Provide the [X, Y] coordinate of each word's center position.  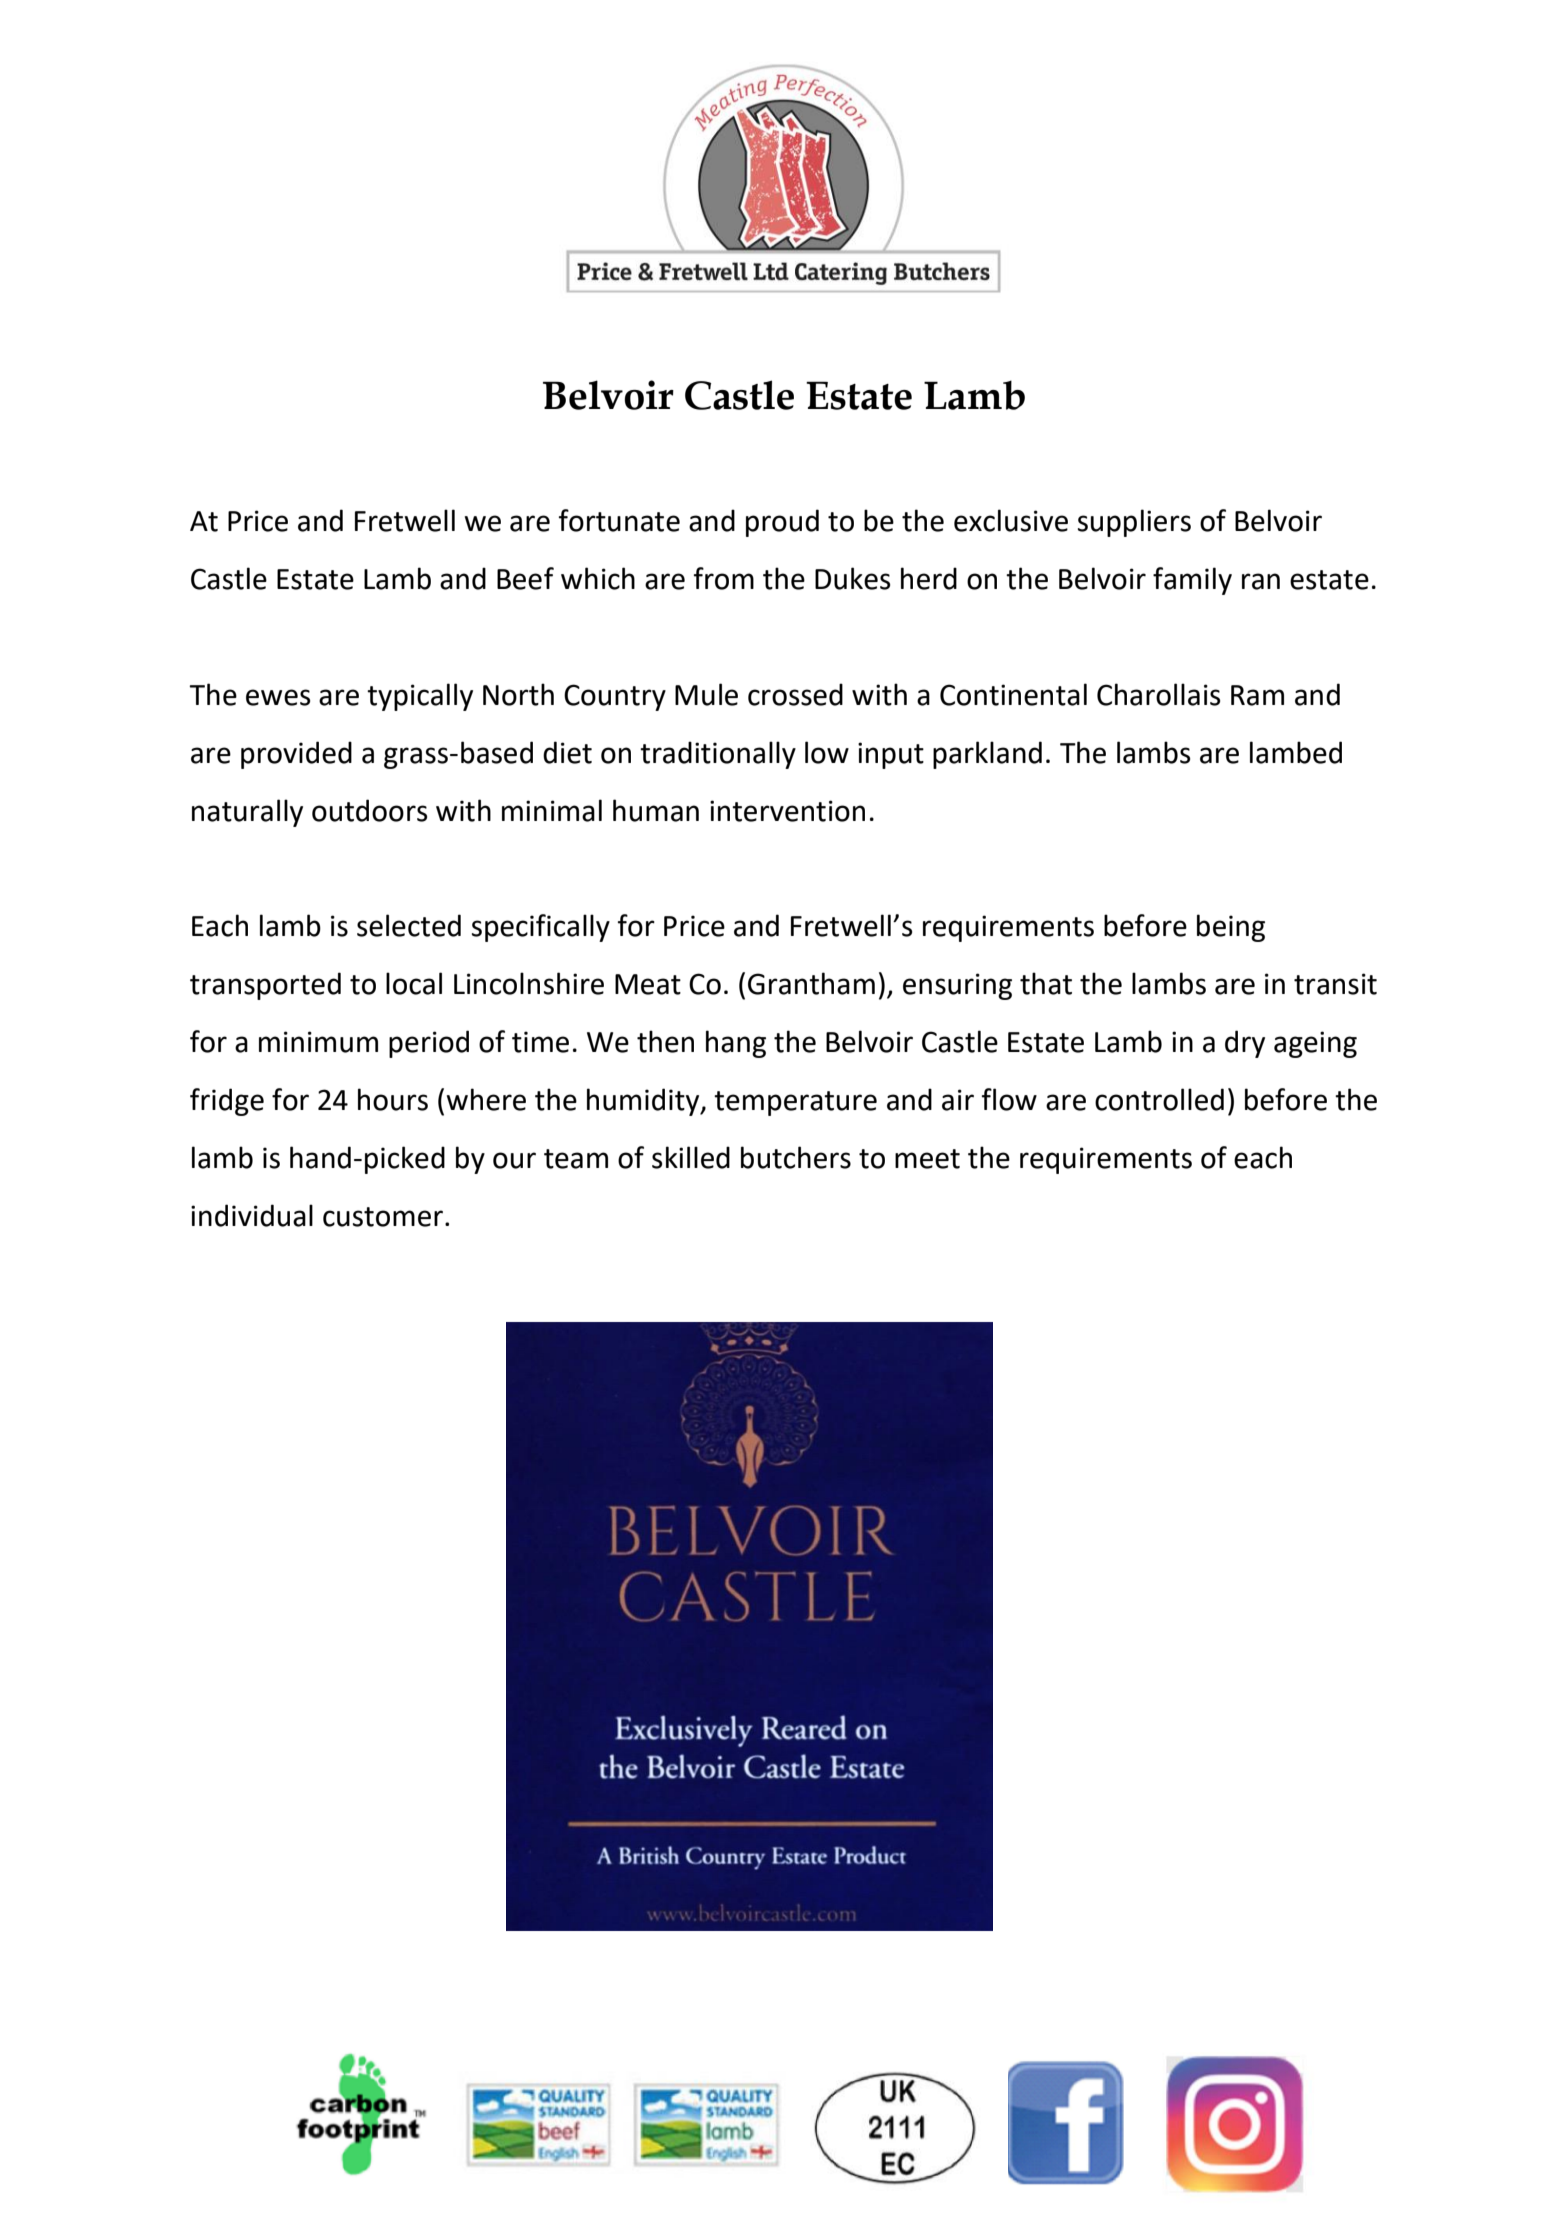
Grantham [811, 983]
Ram [1257, 695]
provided [296, 755]
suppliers [1134, 523]
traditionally [718, 755]
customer [383, 1217]
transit [1335, 984]
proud [782, 523]
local [414, 983]
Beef [525, 578]
